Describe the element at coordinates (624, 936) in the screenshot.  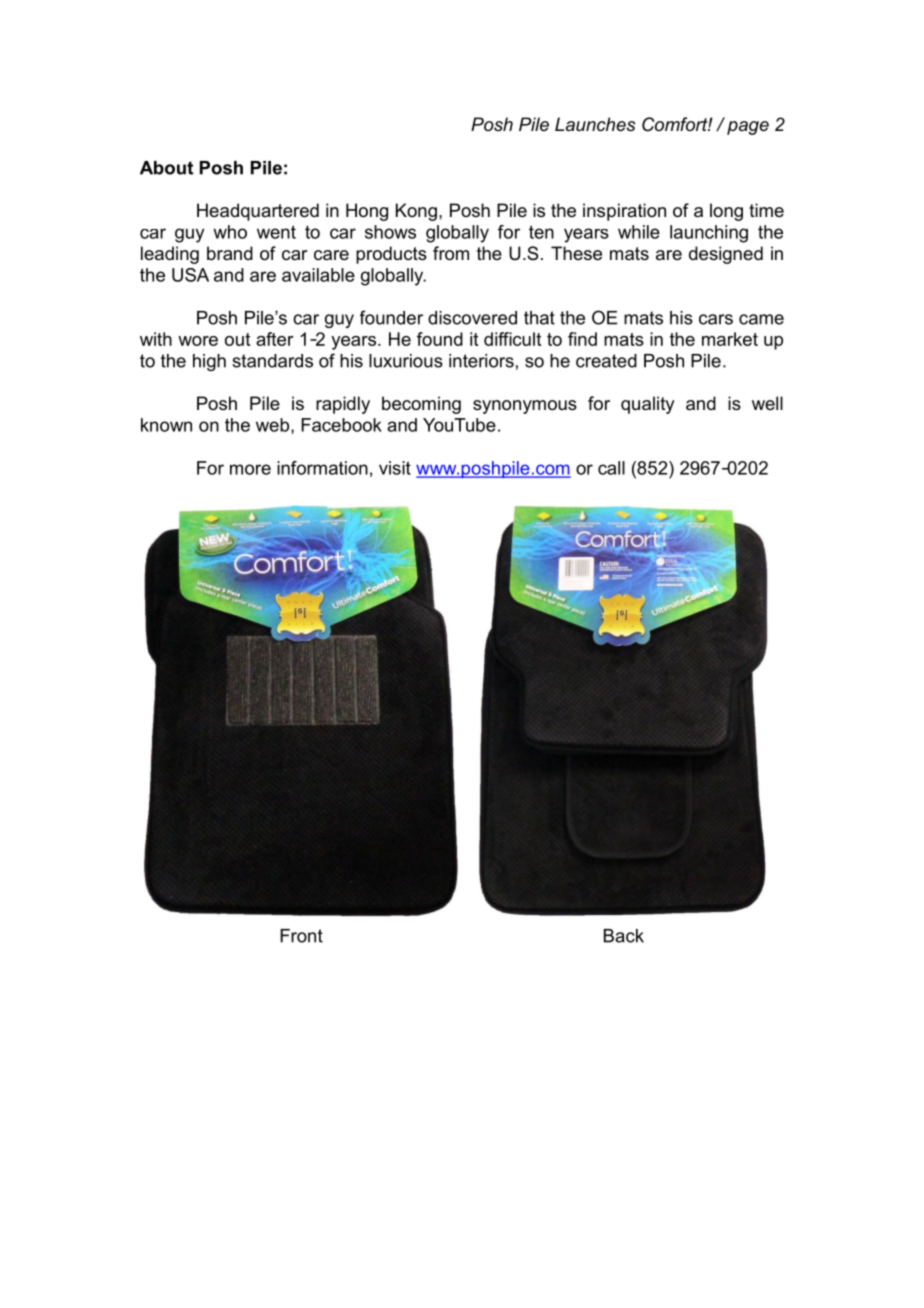
I see `Back` at that location.
